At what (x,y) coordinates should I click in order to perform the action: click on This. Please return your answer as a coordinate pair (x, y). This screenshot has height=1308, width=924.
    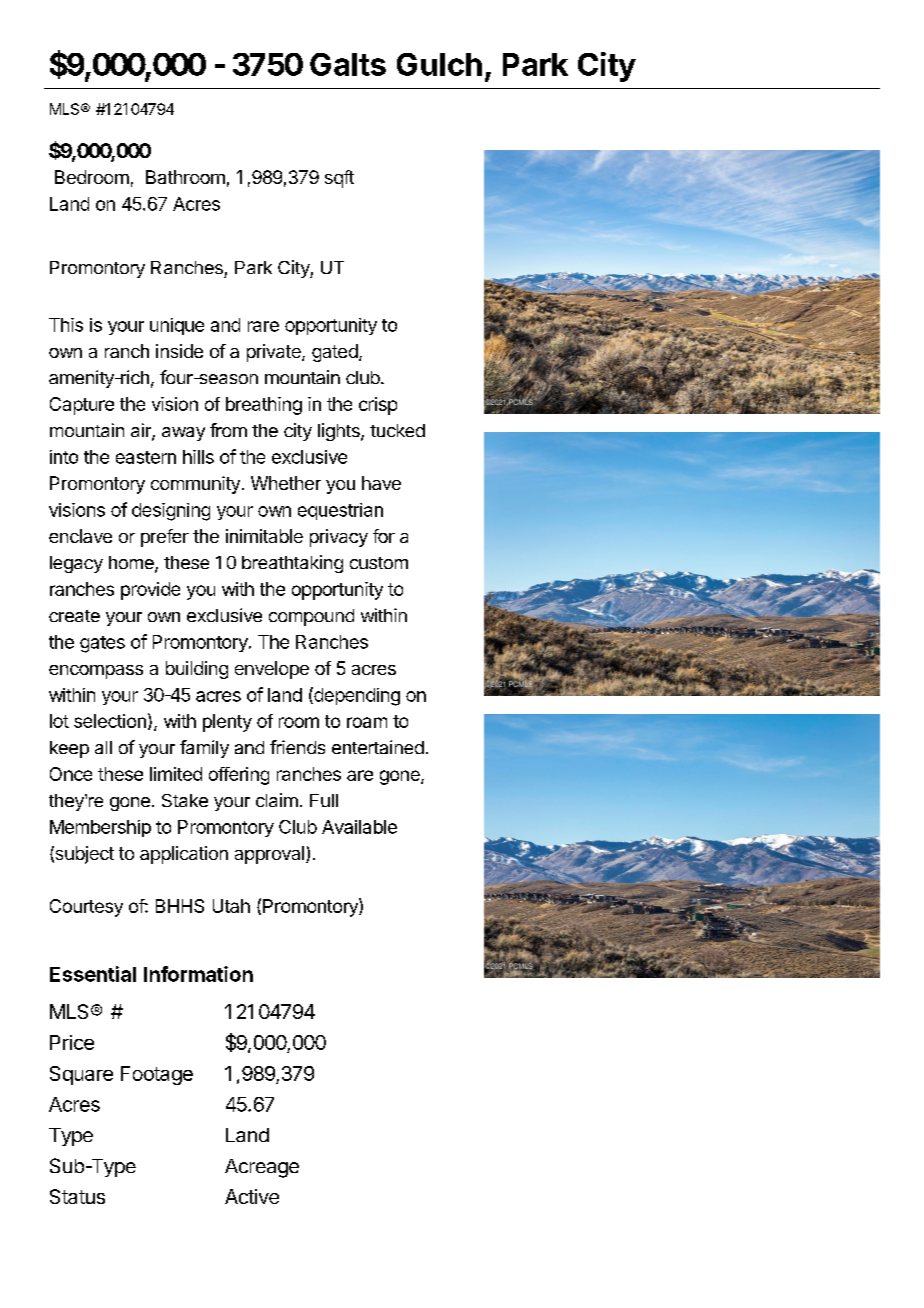
    Looking at the image, I should click on (66, 325).
